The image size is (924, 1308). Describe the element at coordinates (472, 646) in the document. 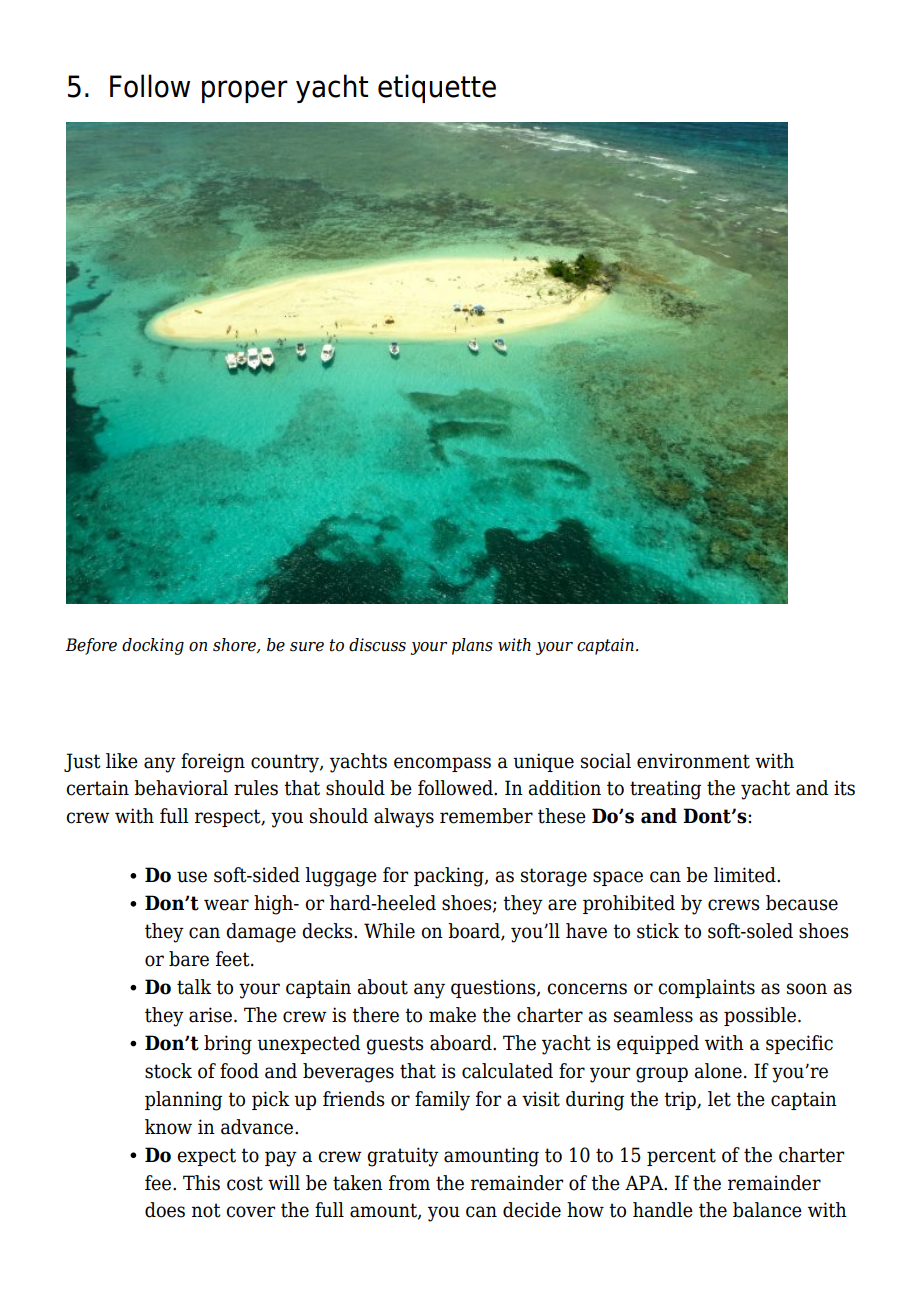

I see `plans` at that location.
